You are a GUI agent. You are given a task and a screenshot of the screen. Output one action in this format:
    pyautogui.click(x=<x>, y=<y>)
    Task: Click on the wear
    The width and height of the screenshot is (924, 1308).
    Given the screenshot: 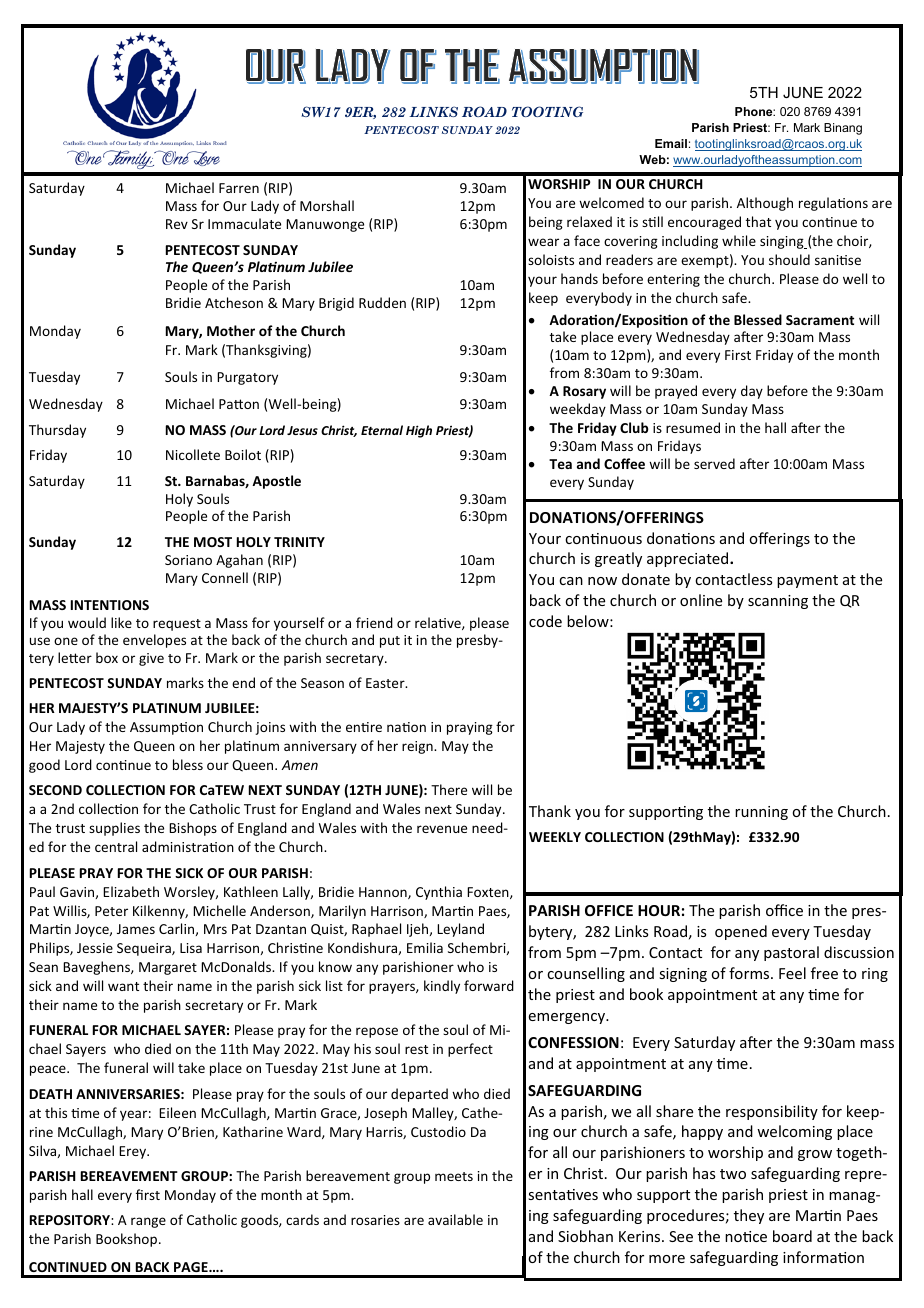 What is the action you would take?
    pyautogui.click(x=543, y=242)
